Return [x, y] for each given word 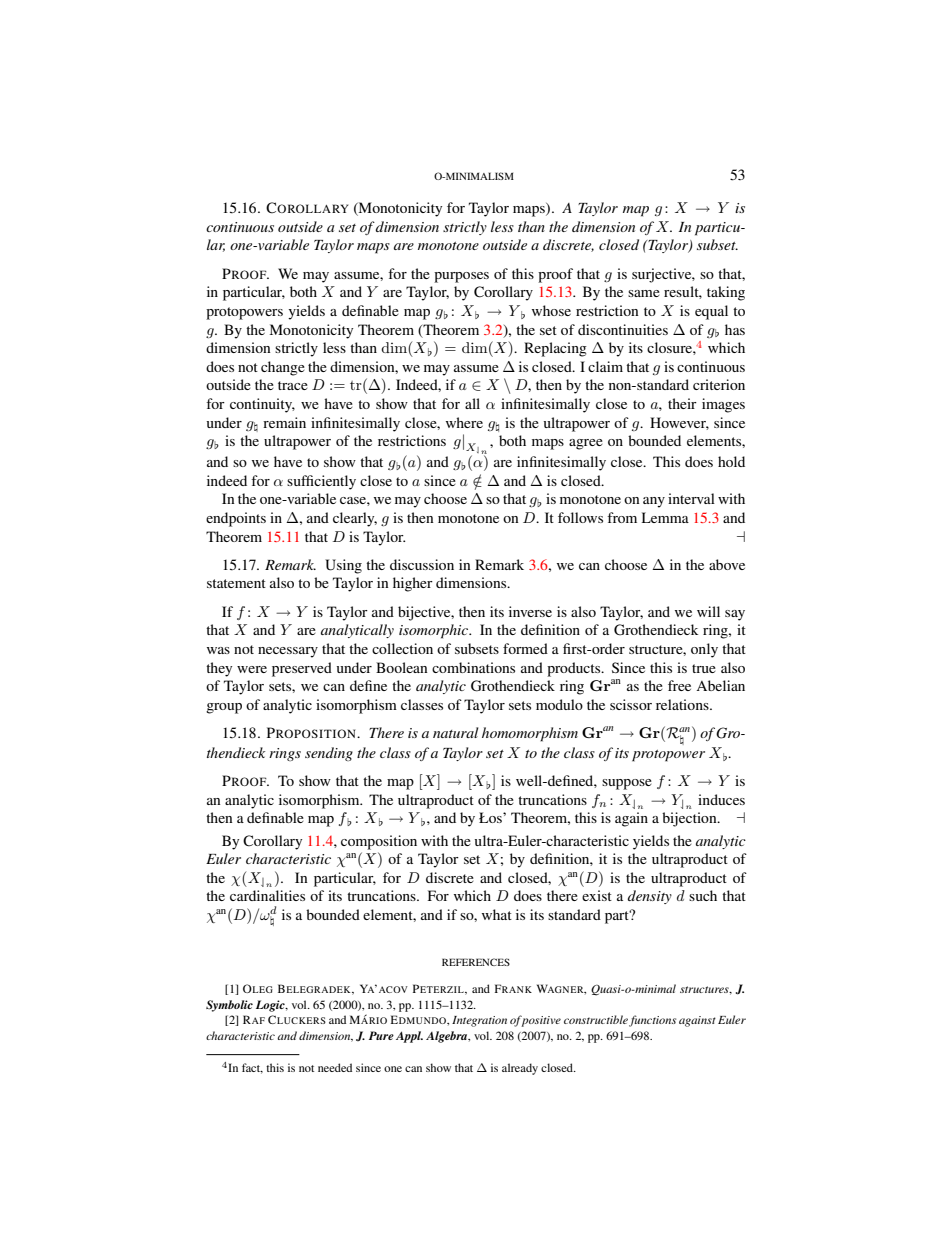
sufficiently [321, 482]
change [283, 368]
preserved [302, 669]
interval [691, 498]
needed [335, 1067]
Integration [479, 1021]
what [497, 914]
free [679, 685]
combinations [473, 667]
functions [652, 1021]
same [644, 293]
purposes [461, 277]
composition [379, 842]
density [650, 897]
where [464, 422]
